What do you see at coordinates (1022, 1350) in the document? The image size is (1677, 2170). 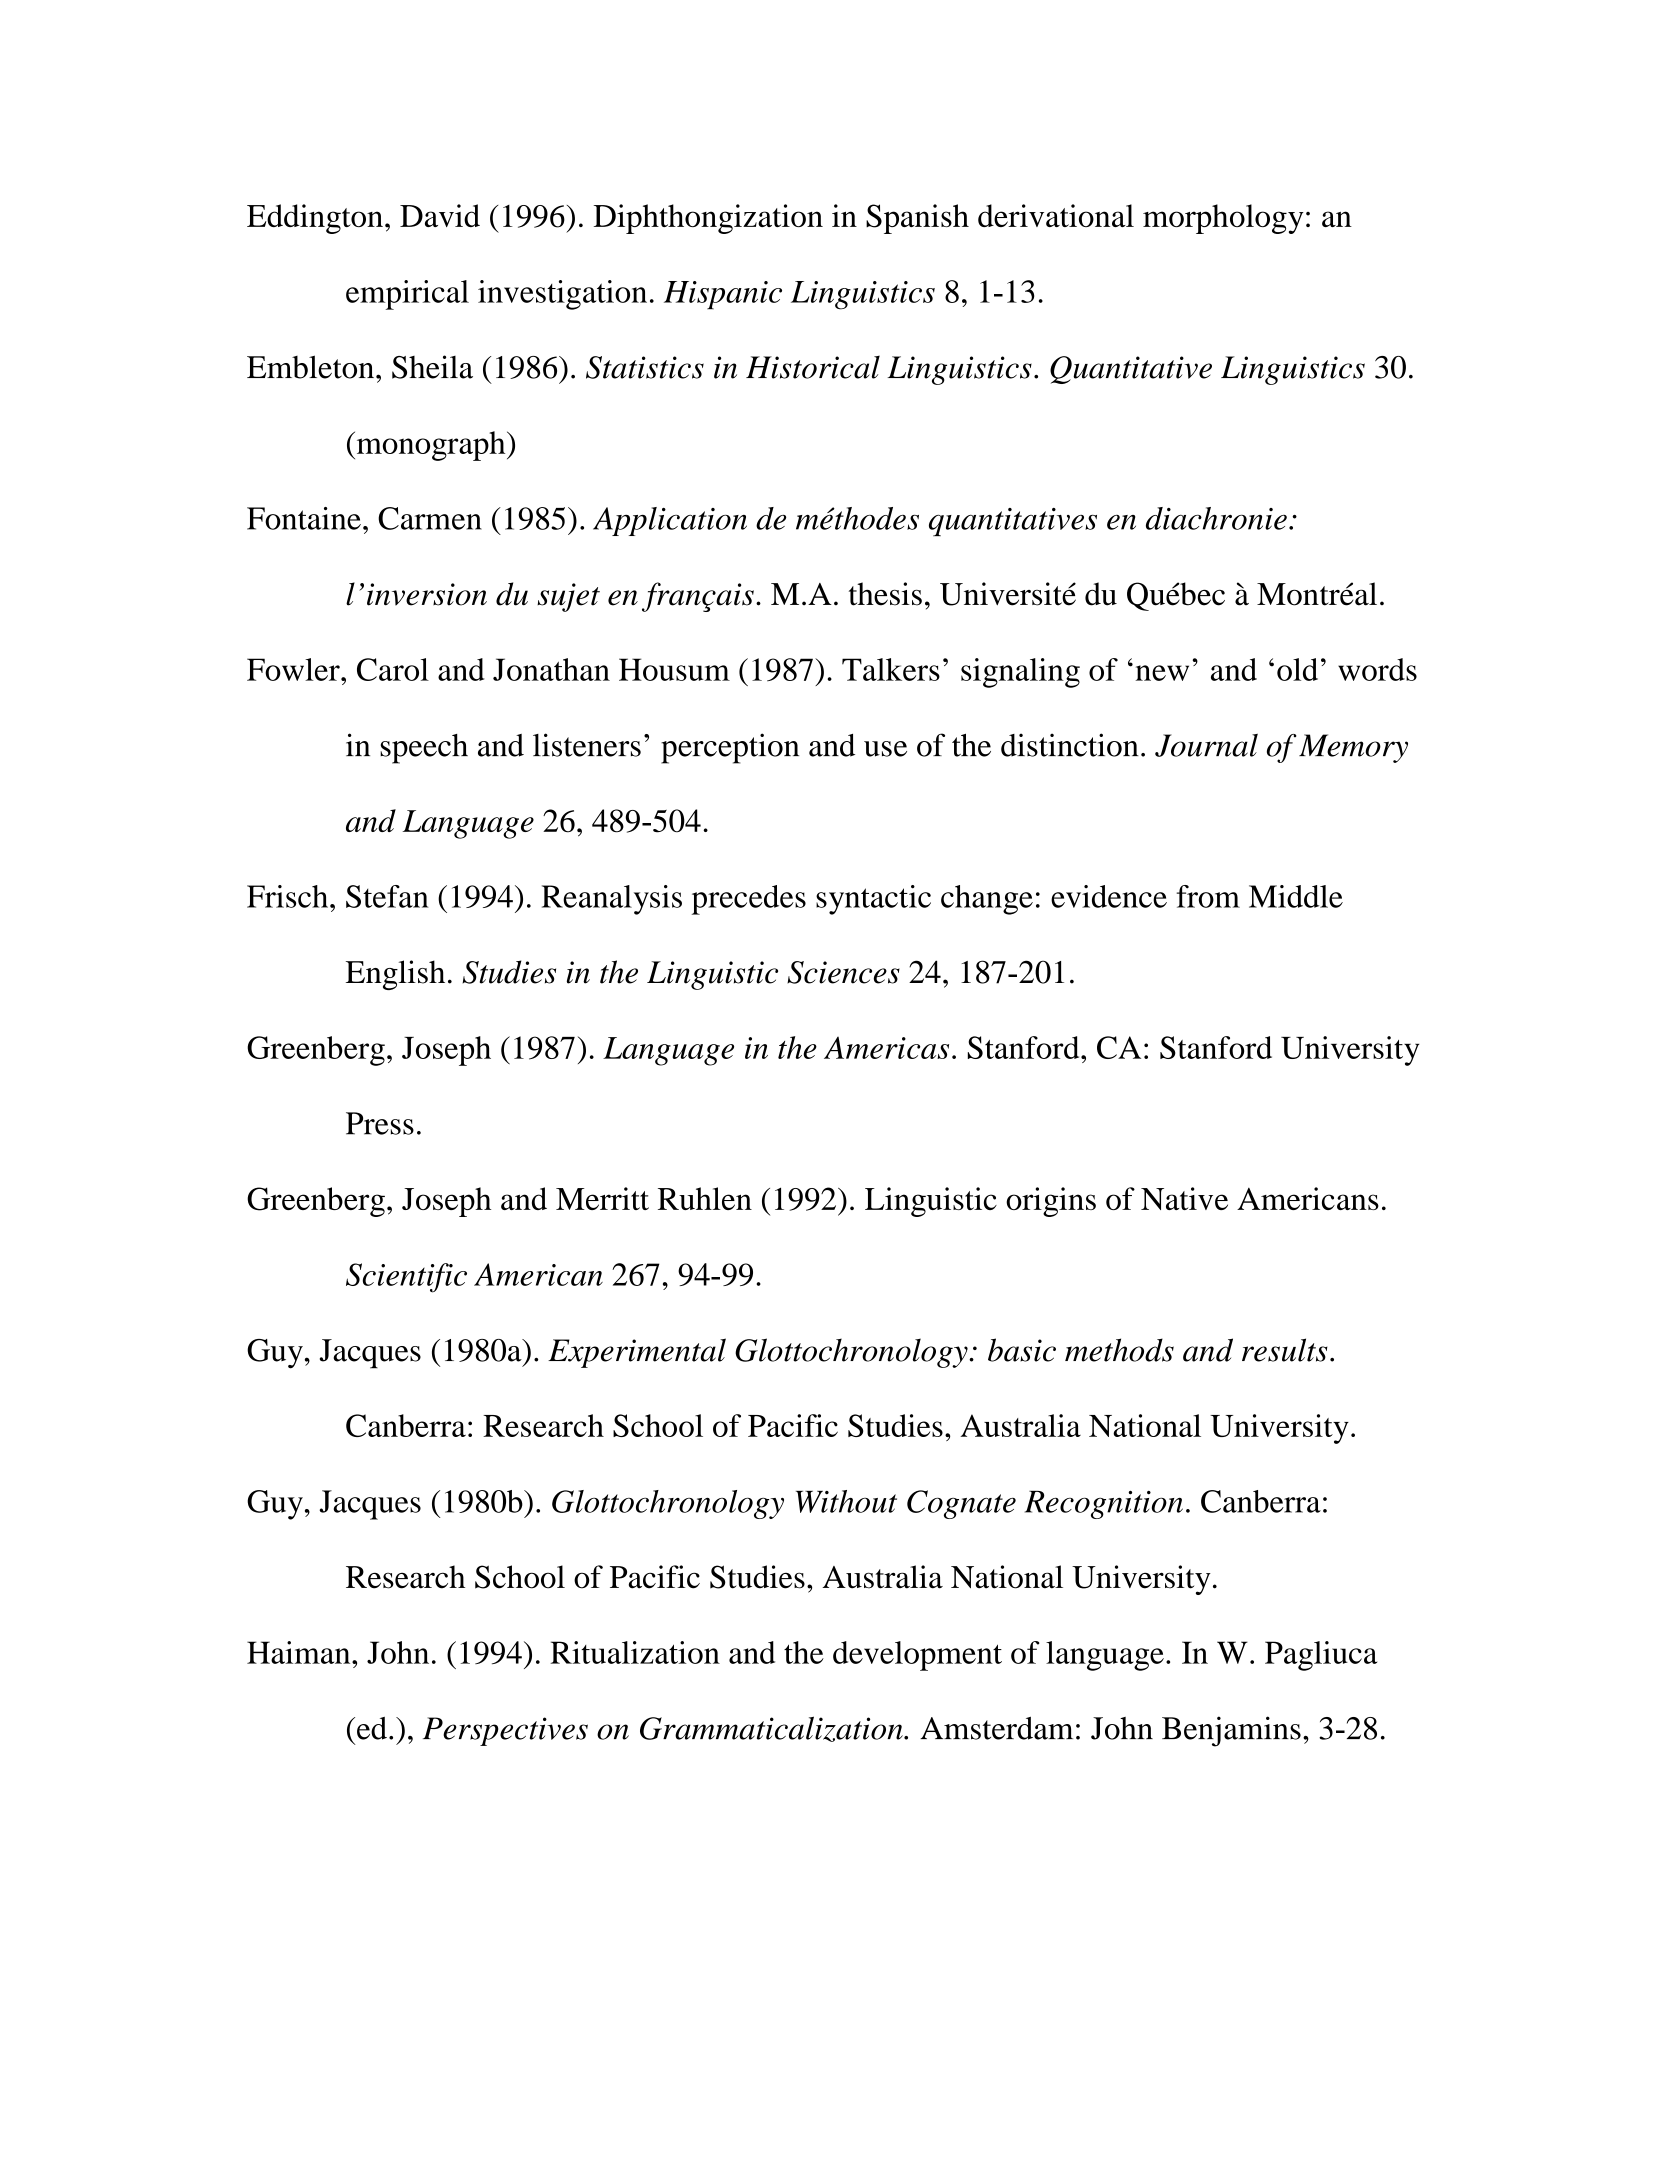 I see `basic` at bounding box center [1022, 1350].
